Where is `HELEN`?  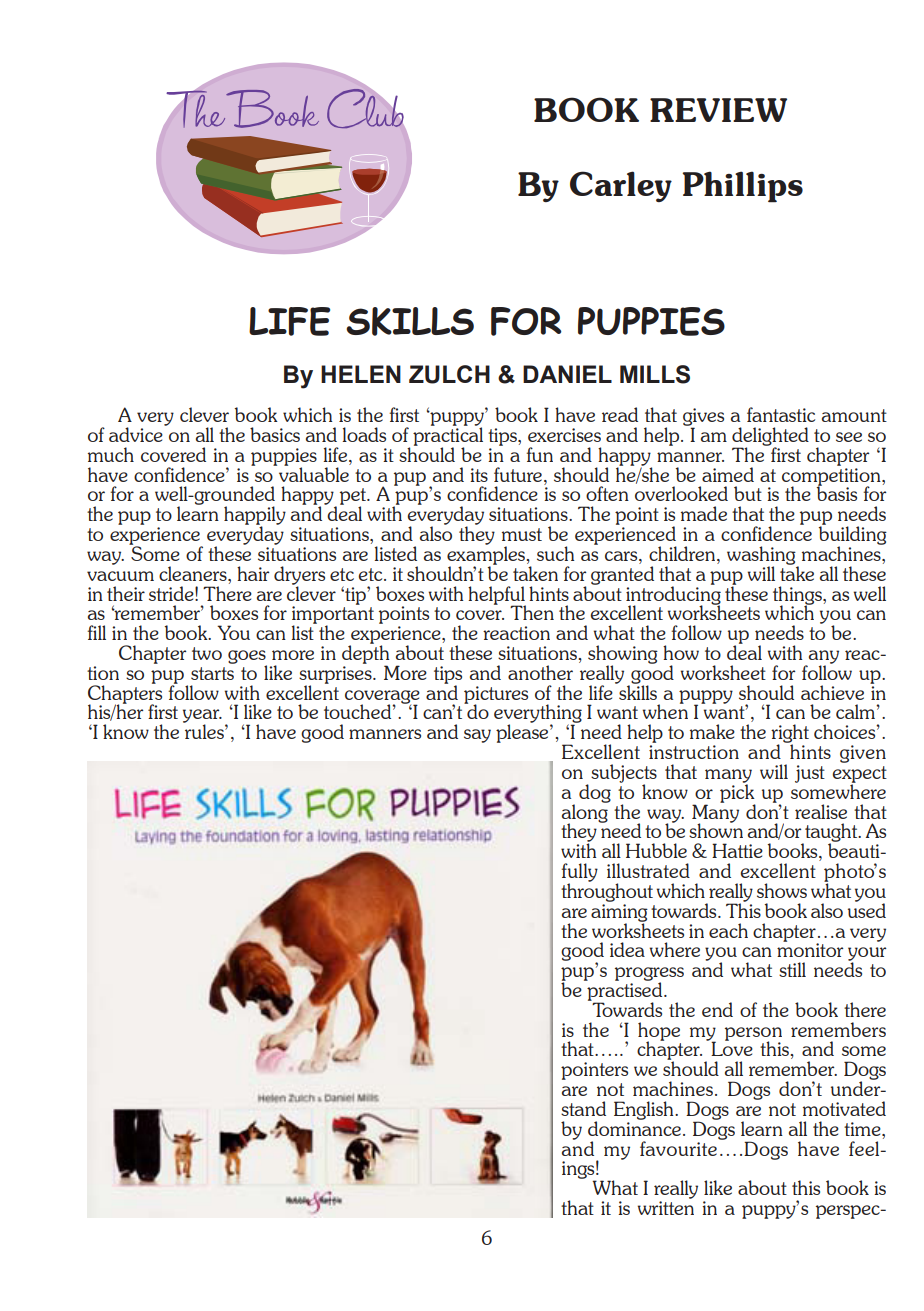
HELEN is located at coordinates (361, 374).
